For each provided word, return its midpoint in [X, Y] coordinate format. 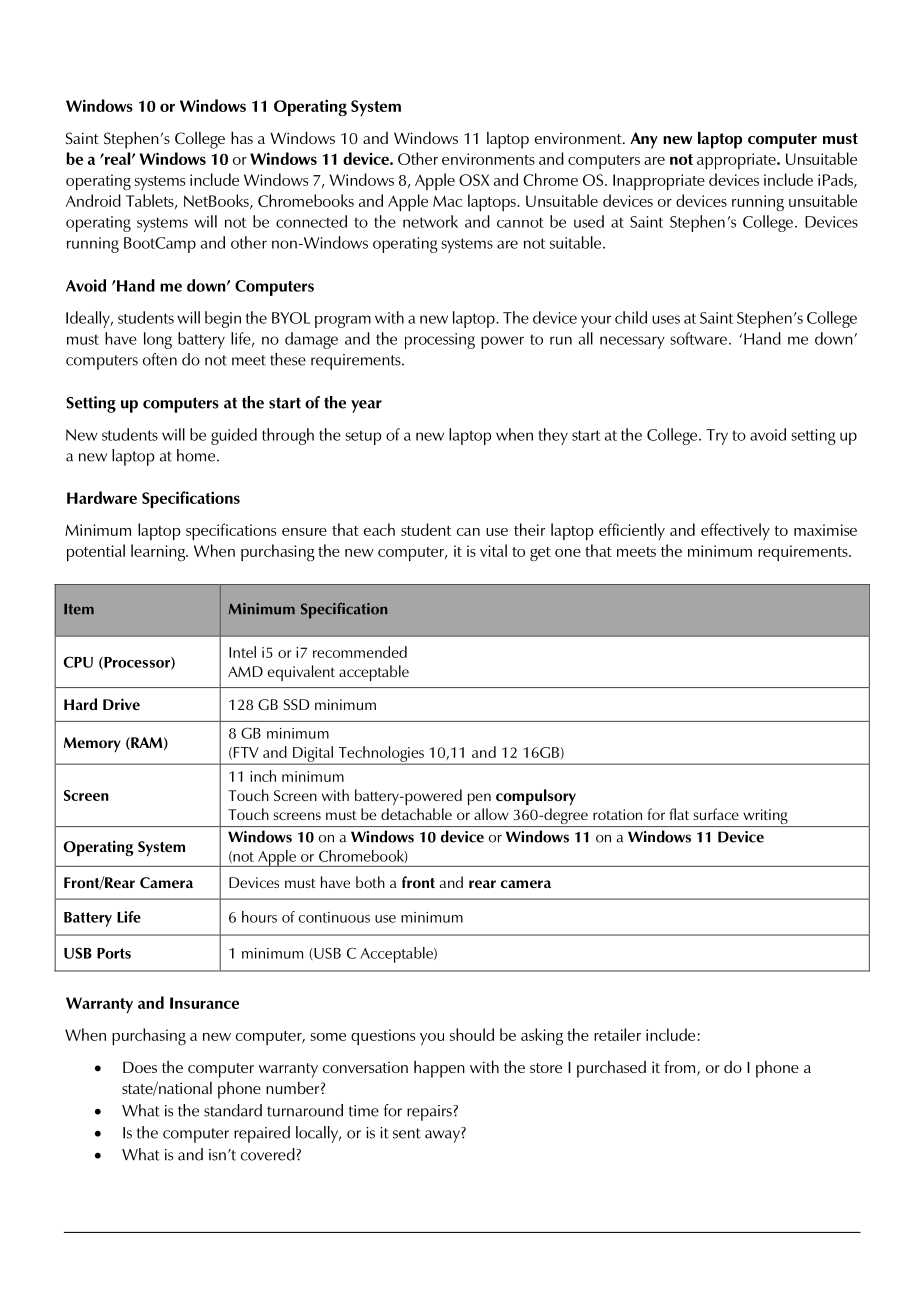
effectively [735, 531]
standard [233, 1110]
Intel [242, 652]
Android [93, 200]
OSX [474, 180]
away [443, 1136]
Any [644, 140]
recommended [360, 652]
